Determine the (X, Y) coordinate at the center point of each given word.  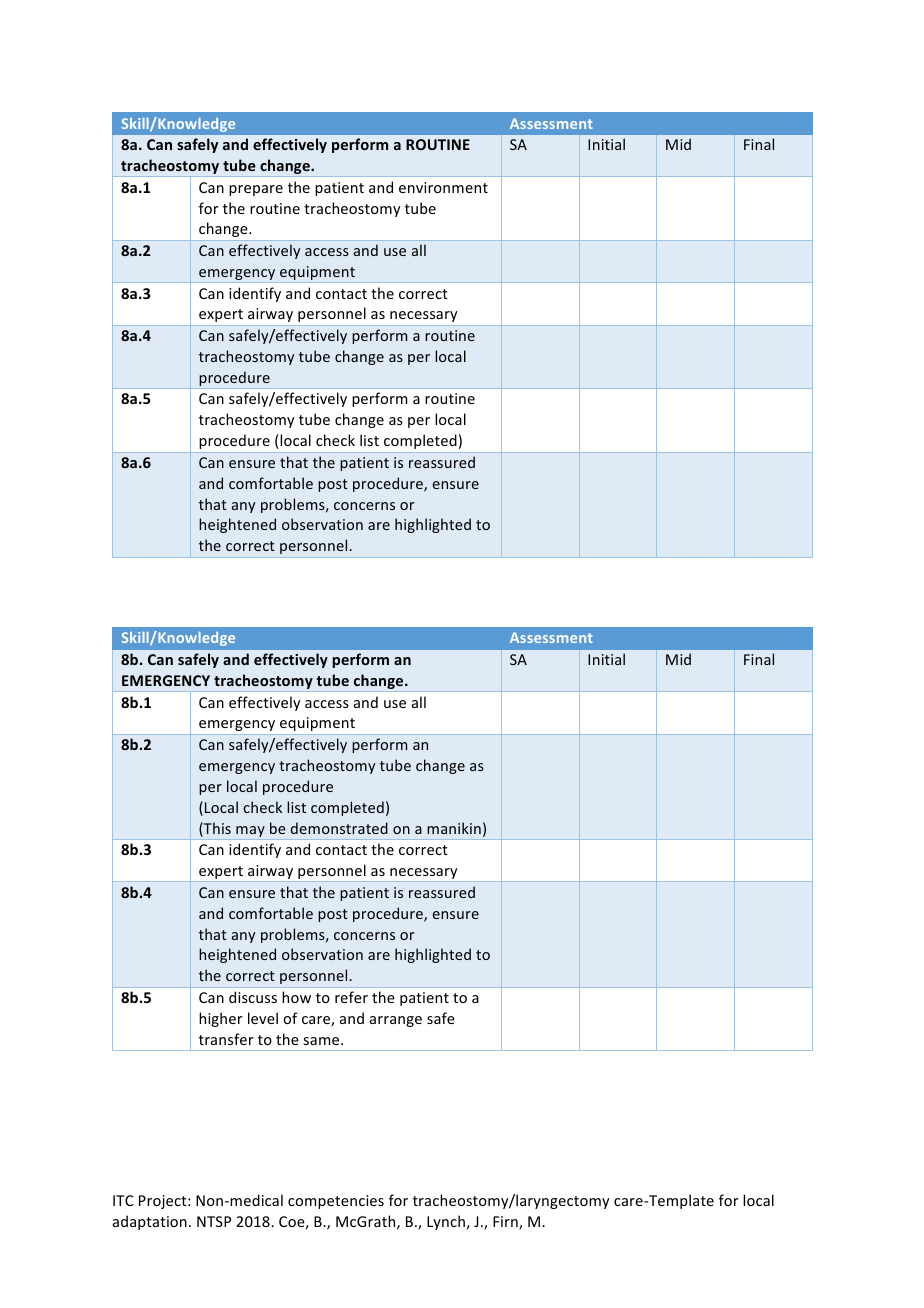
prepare (256, 190)
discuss (253, 997)
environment (443, 187)
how (296, 997)
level (263, 1018)
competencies (336, 1202)
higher (221, 1019)
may (250, 833)
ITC (123, 1200)
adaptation (150, 1222)
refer (351, 997)
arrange (396, 1021)
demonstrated (339, 828)
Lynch (446, 1222)
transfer (226, 1039)
